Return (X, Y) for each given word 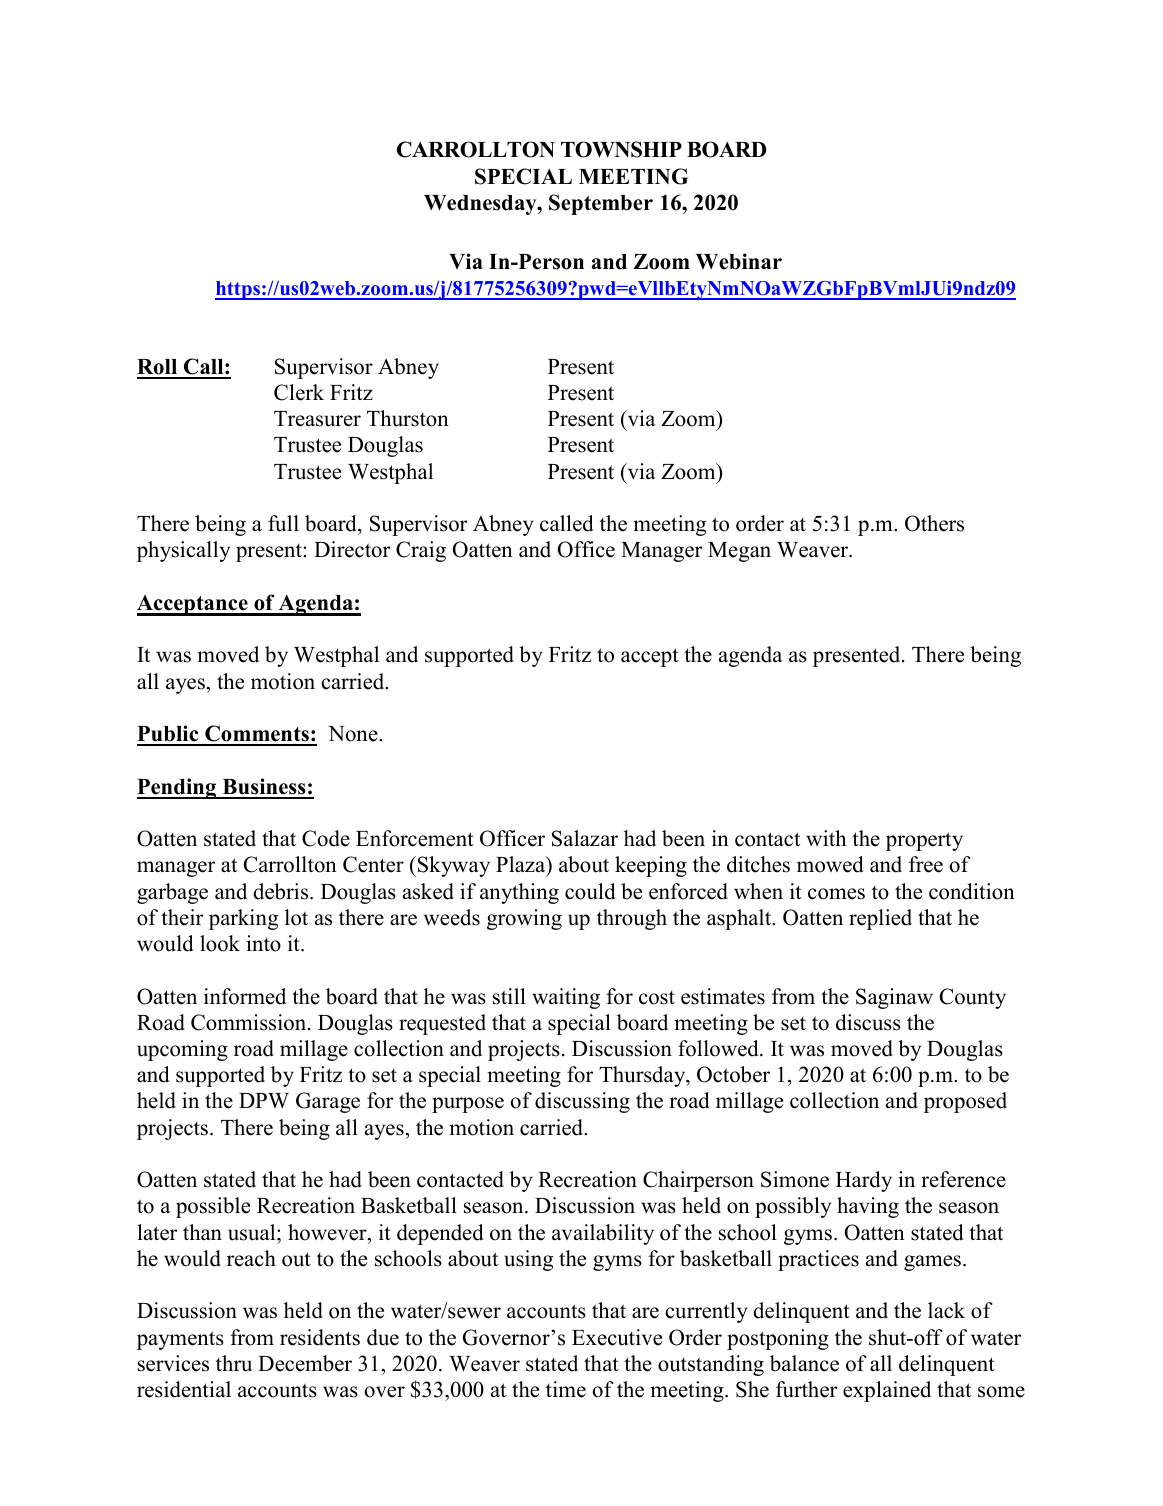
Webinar (739, 261)
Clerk (299, 392)
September (601, 204)
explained (887, 1391)
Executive (617, 1337)
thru (234, 1363)
